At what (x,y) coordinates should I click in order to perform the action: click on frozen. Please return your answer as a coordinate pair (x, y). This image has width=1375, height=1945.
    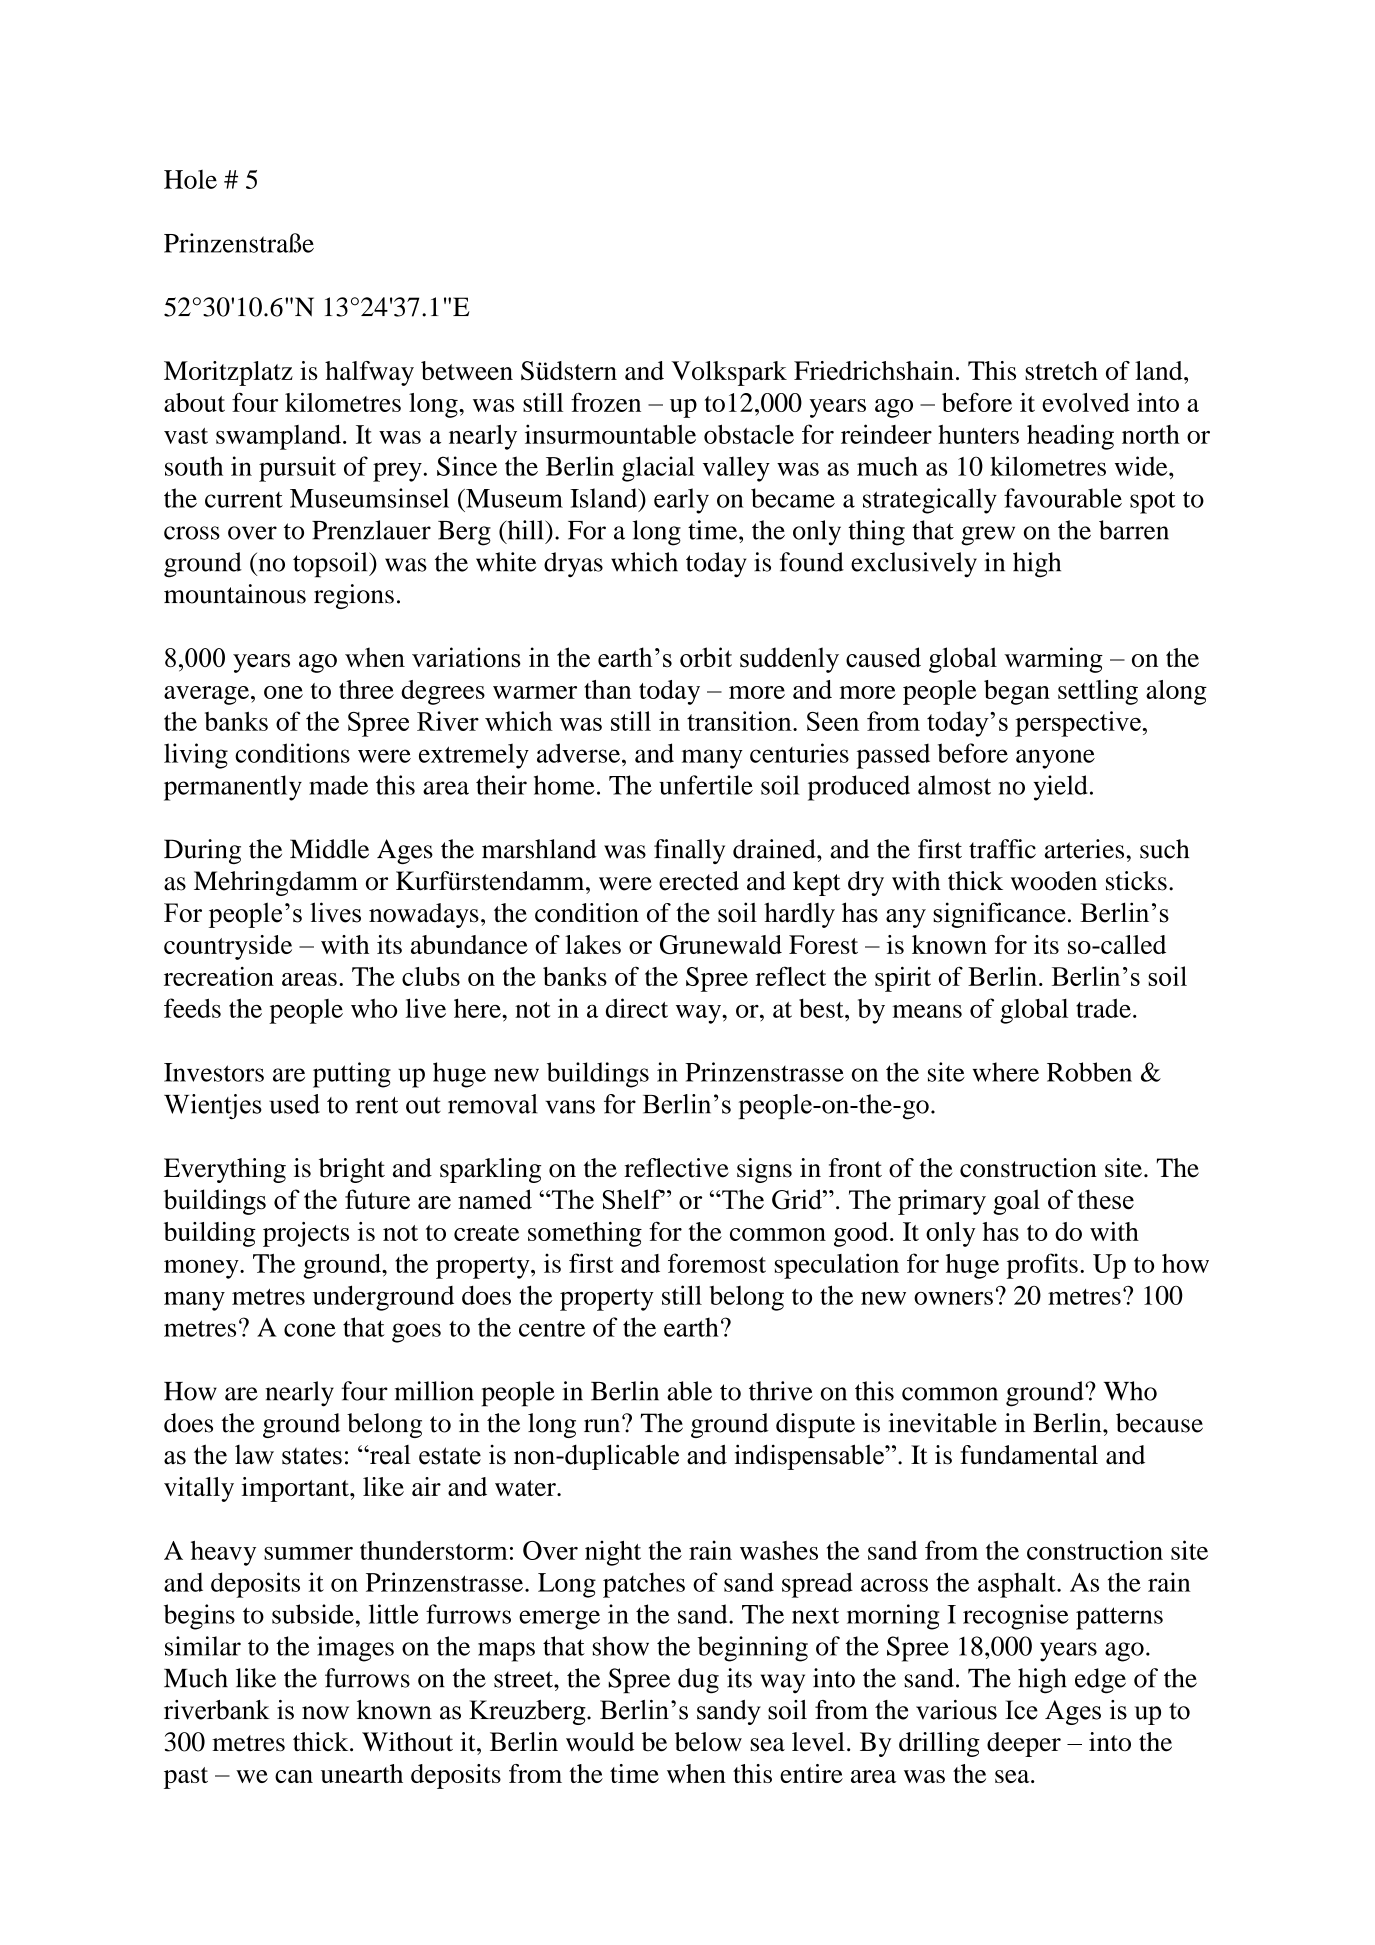
    Looking at the image, I should click on (606, 402).
